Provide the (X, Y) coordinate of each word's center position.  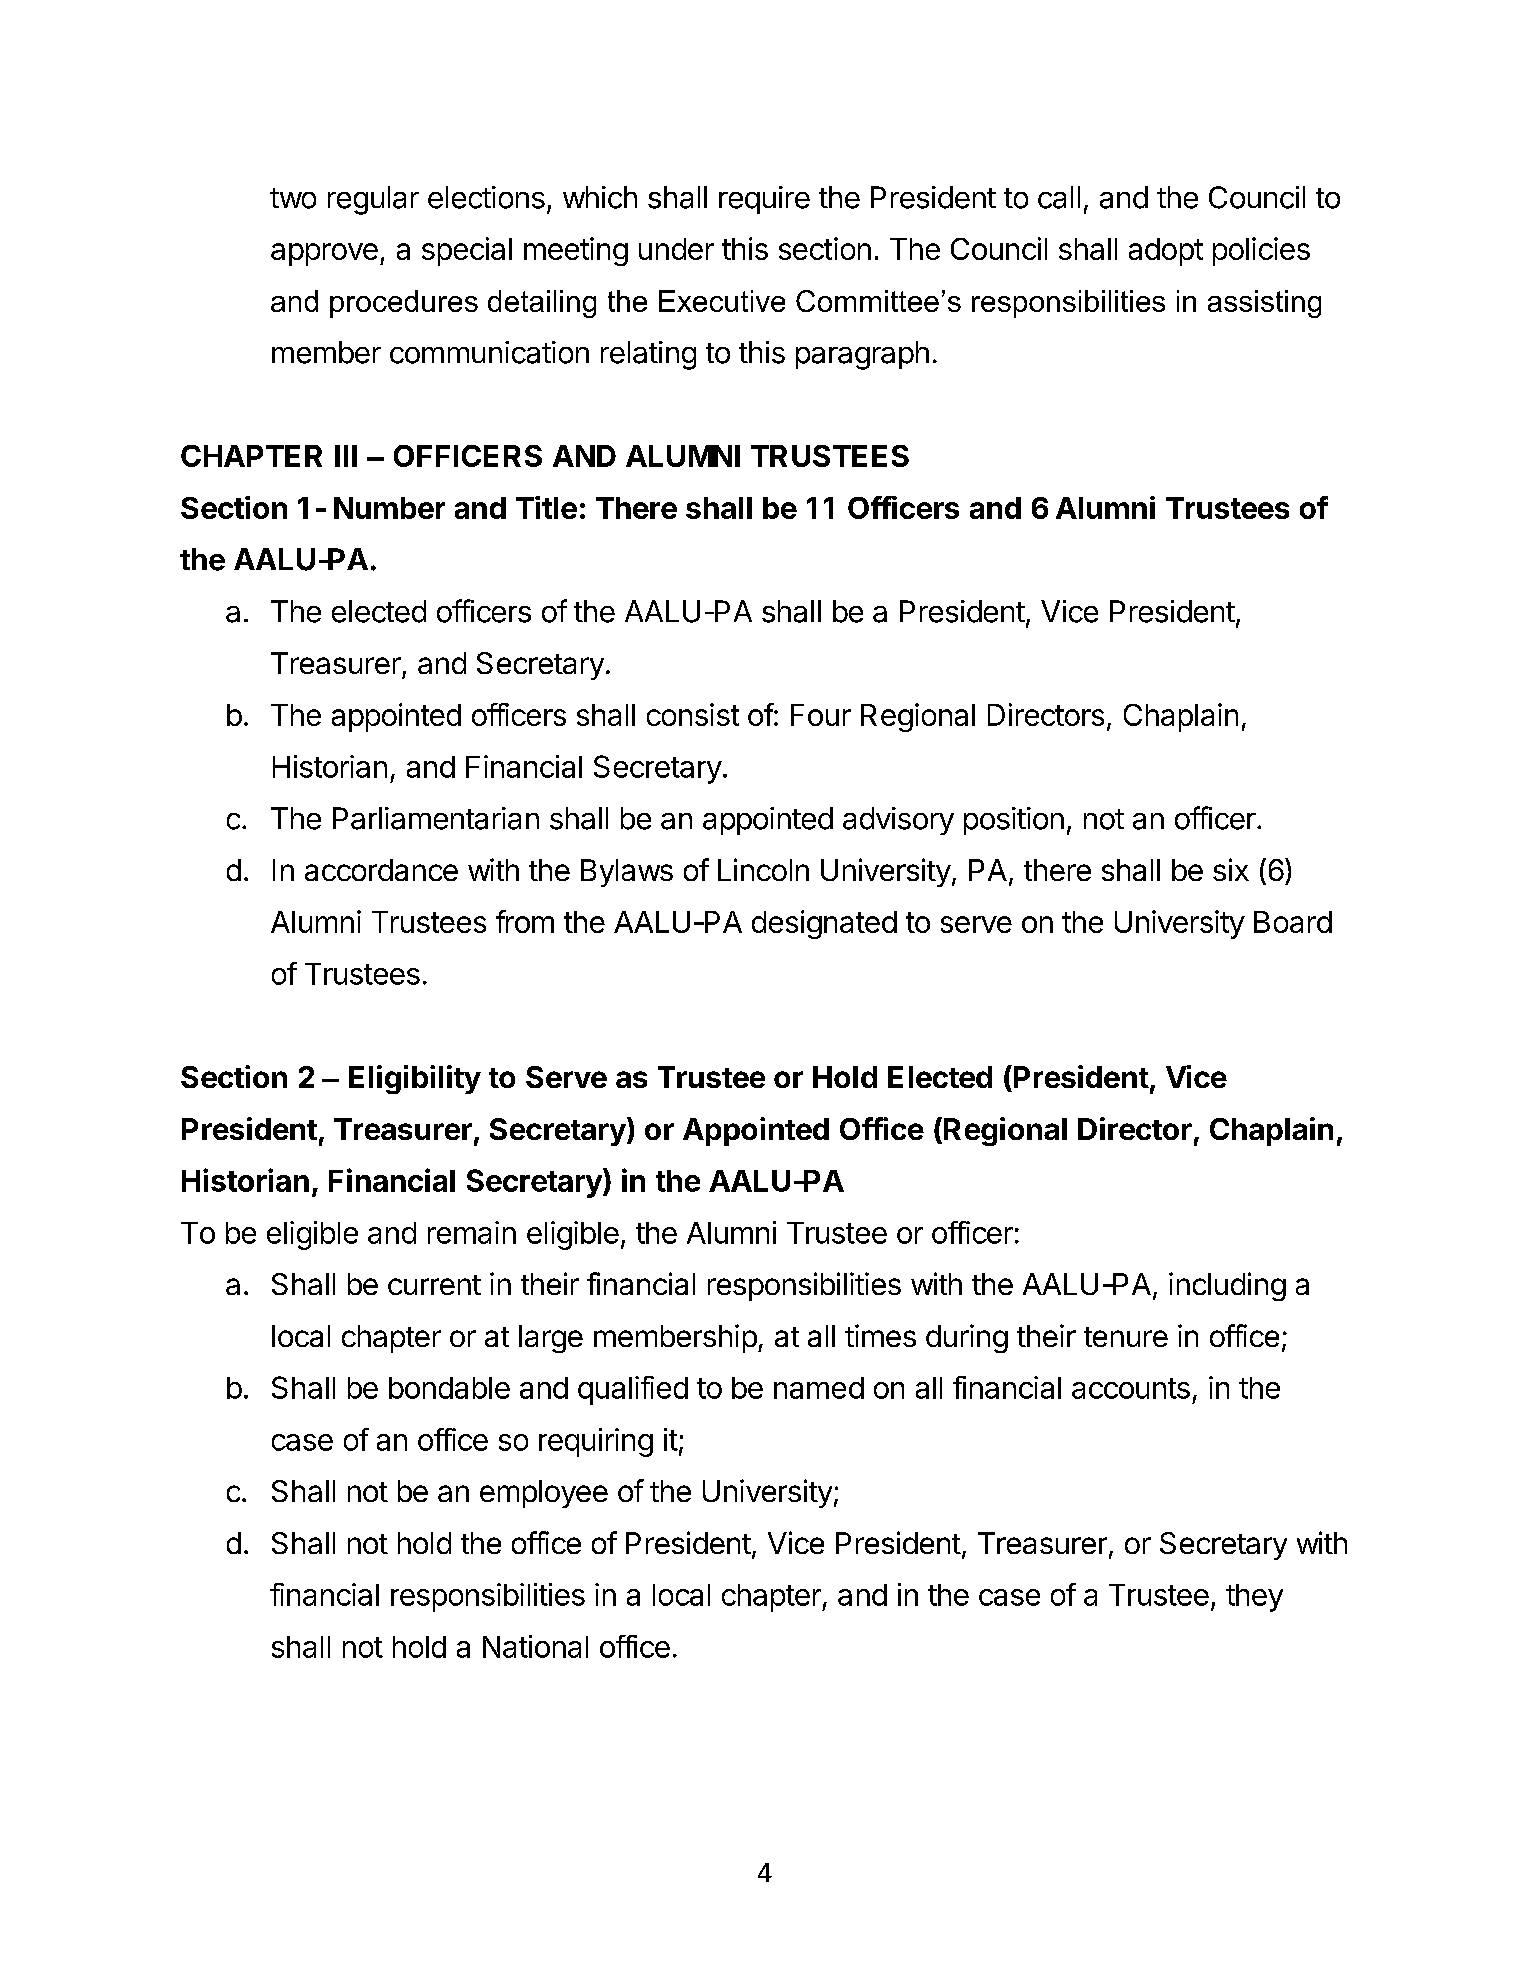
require (764, 200)
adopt (1166, 252)
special (467, 251)
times (880, 1335)
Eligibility (415, 1079)
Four (821, 715)
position (1014, 821)
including (1227, 1286)
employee (544, 1494)
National (535, 1646)
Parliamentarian (436, 818)
